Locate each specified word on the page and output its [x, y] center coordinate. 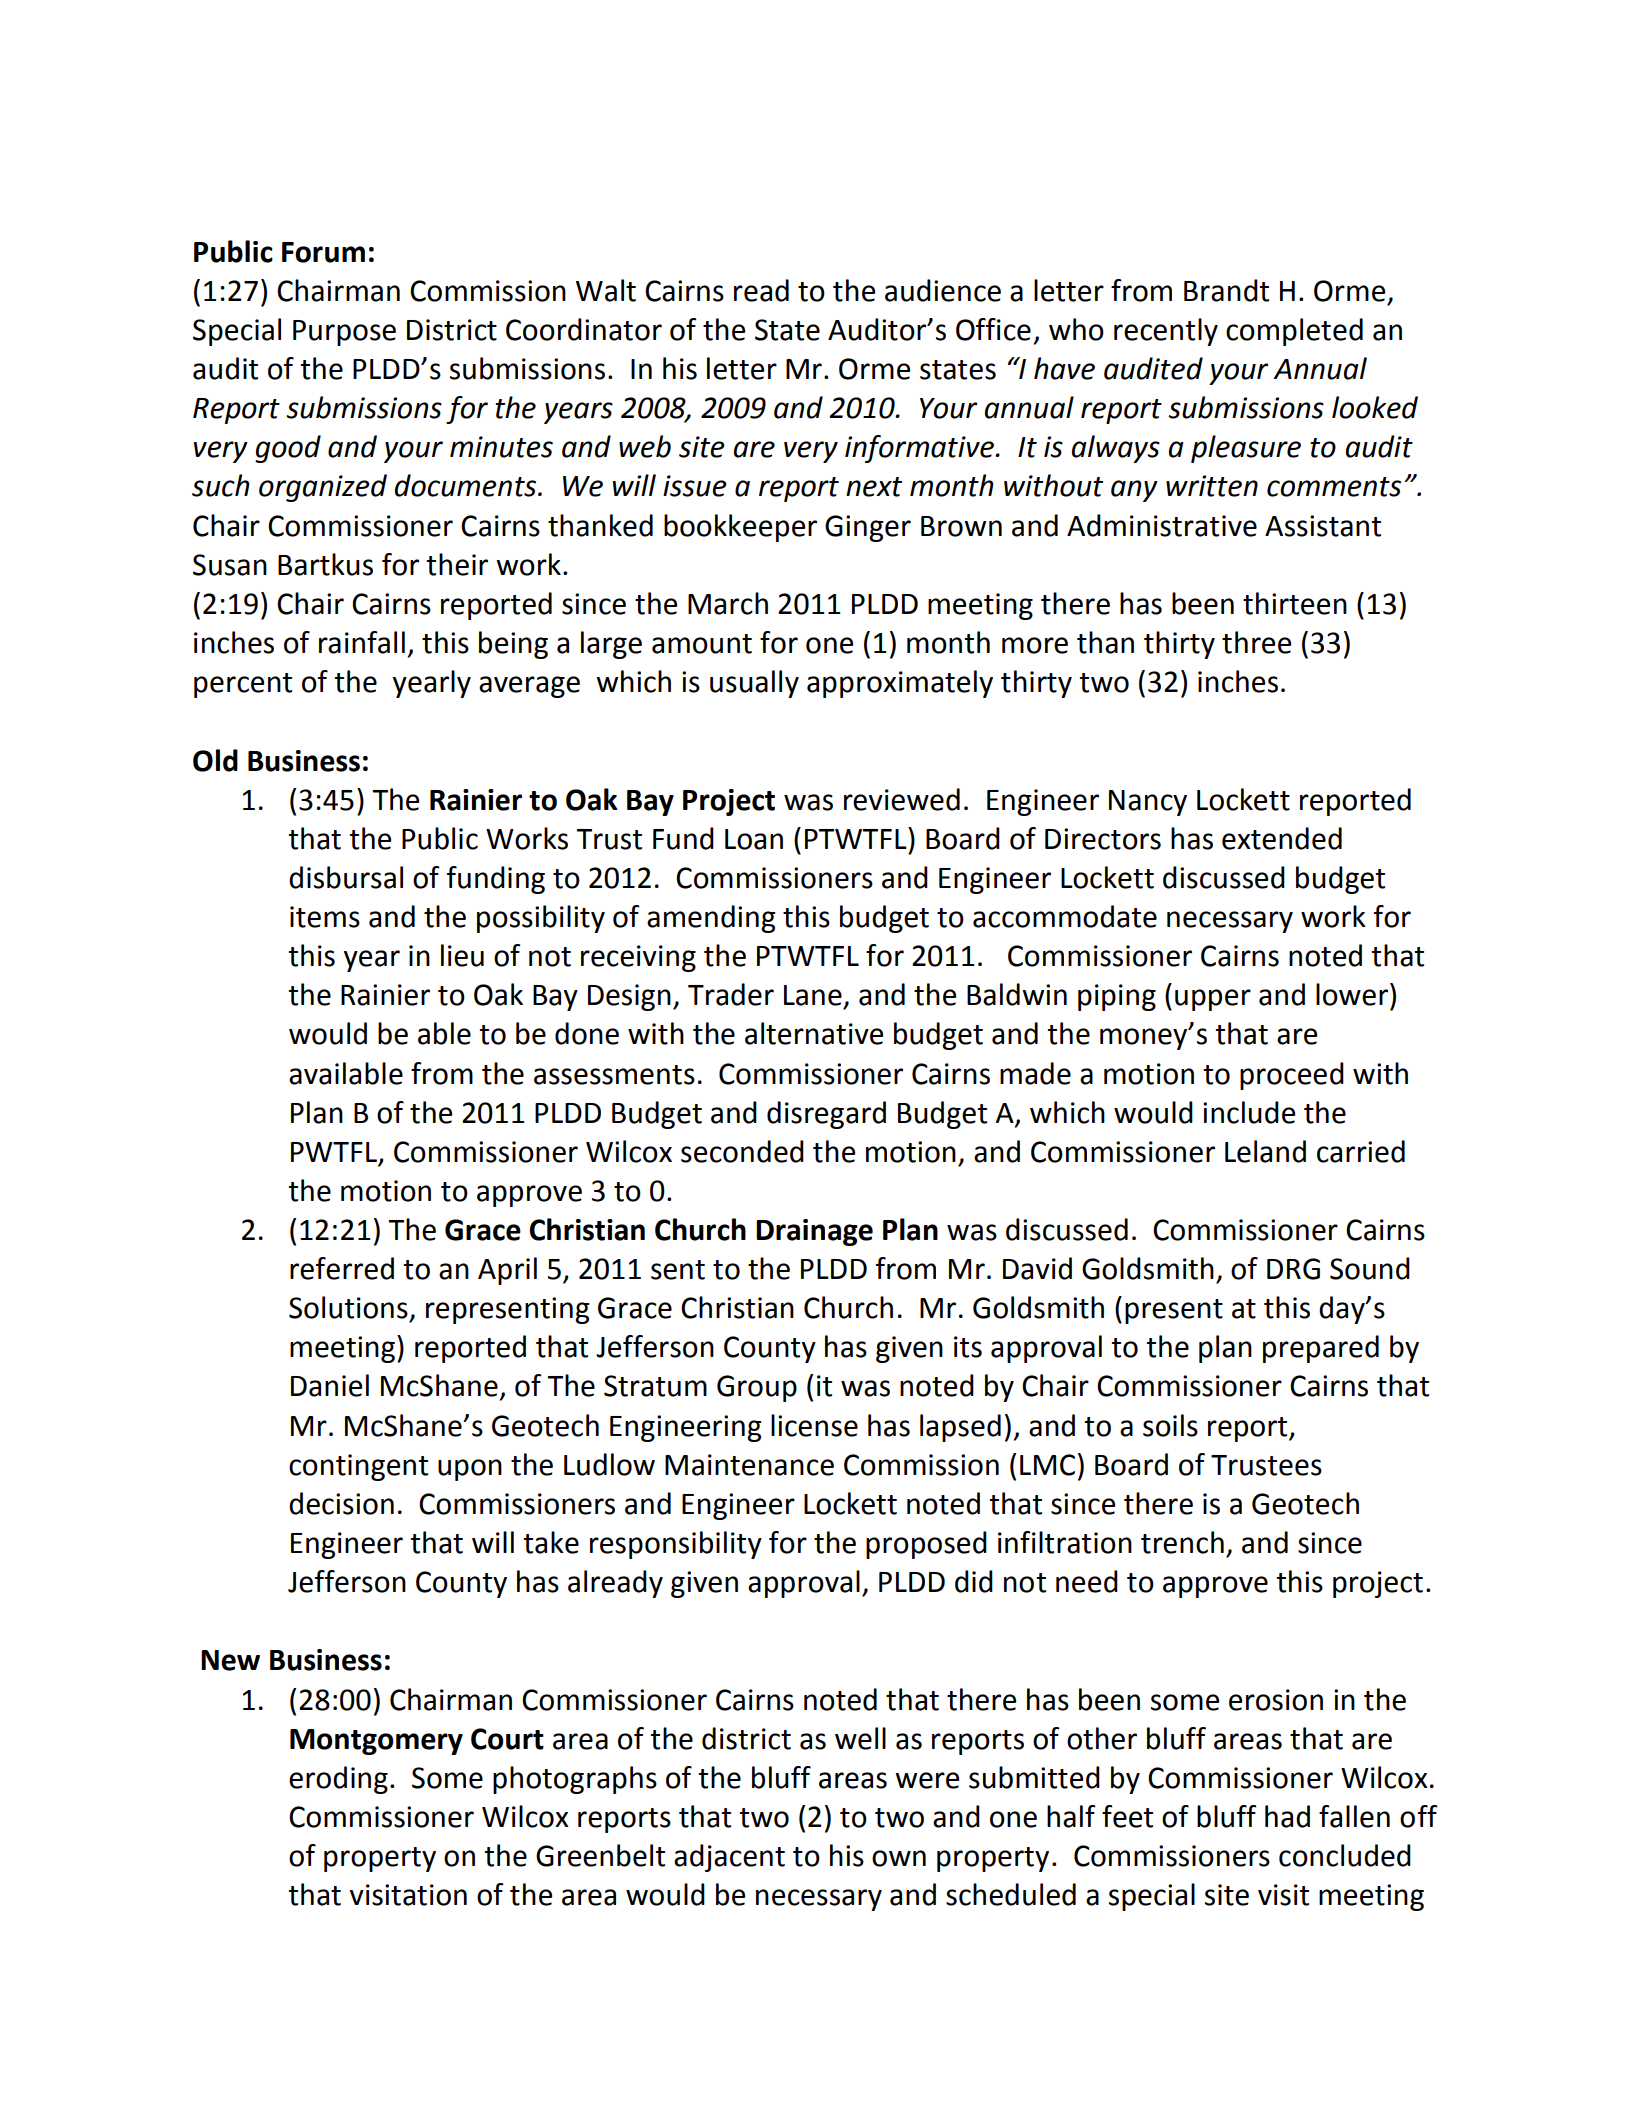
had [1287, 1816]
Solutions [348, 1307]
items [325, 917]
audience [943, 290]
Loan [754, 839]
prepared [1321, 1349]
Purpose [344, 333]
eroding [338, 1780]
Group [757, 1388]
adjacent [729, 1858]
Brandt [1226, 290]
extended [1282, 838]
